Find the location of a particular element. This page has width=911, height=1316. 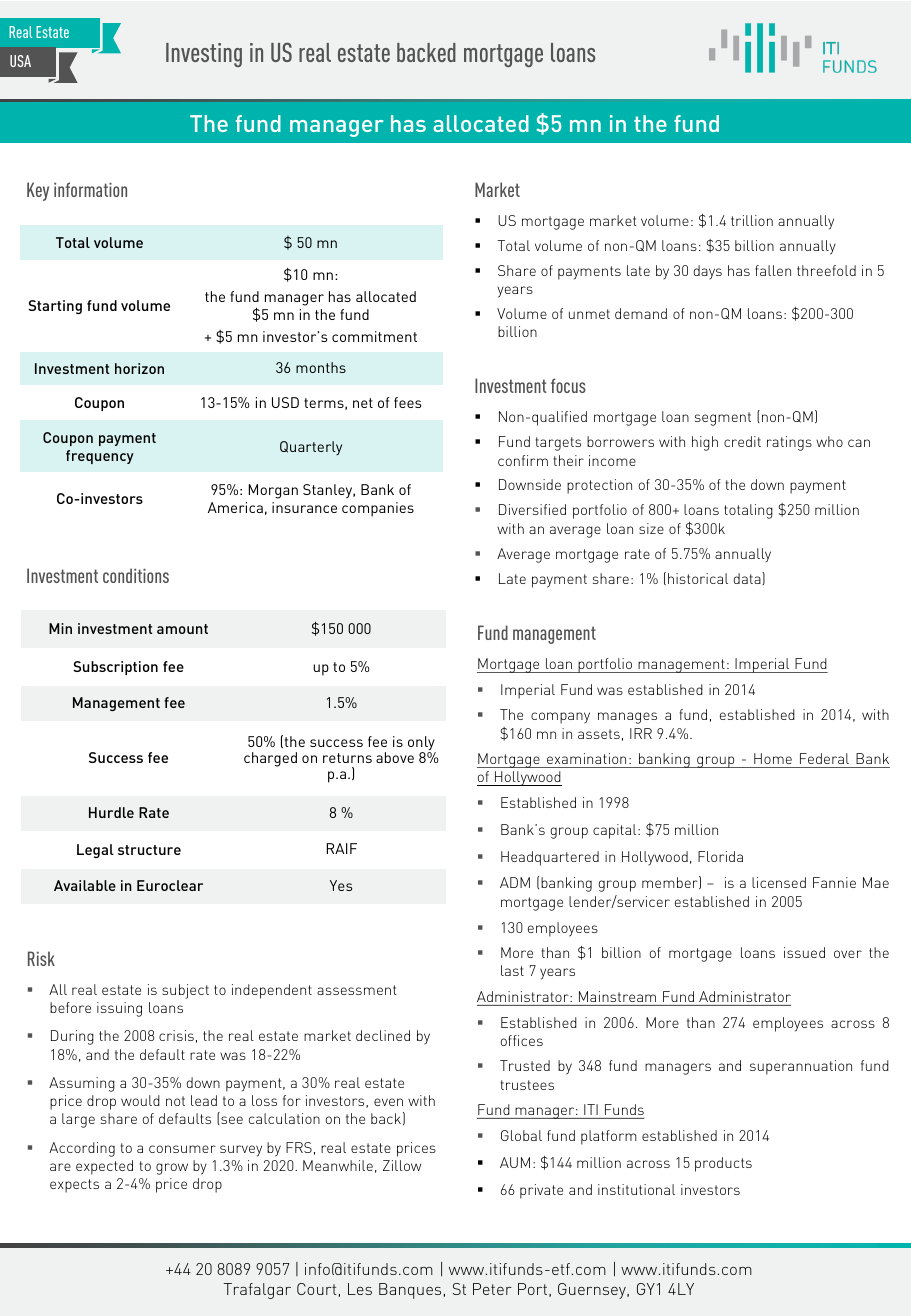

licensed is located at coordinates (779, 882).
